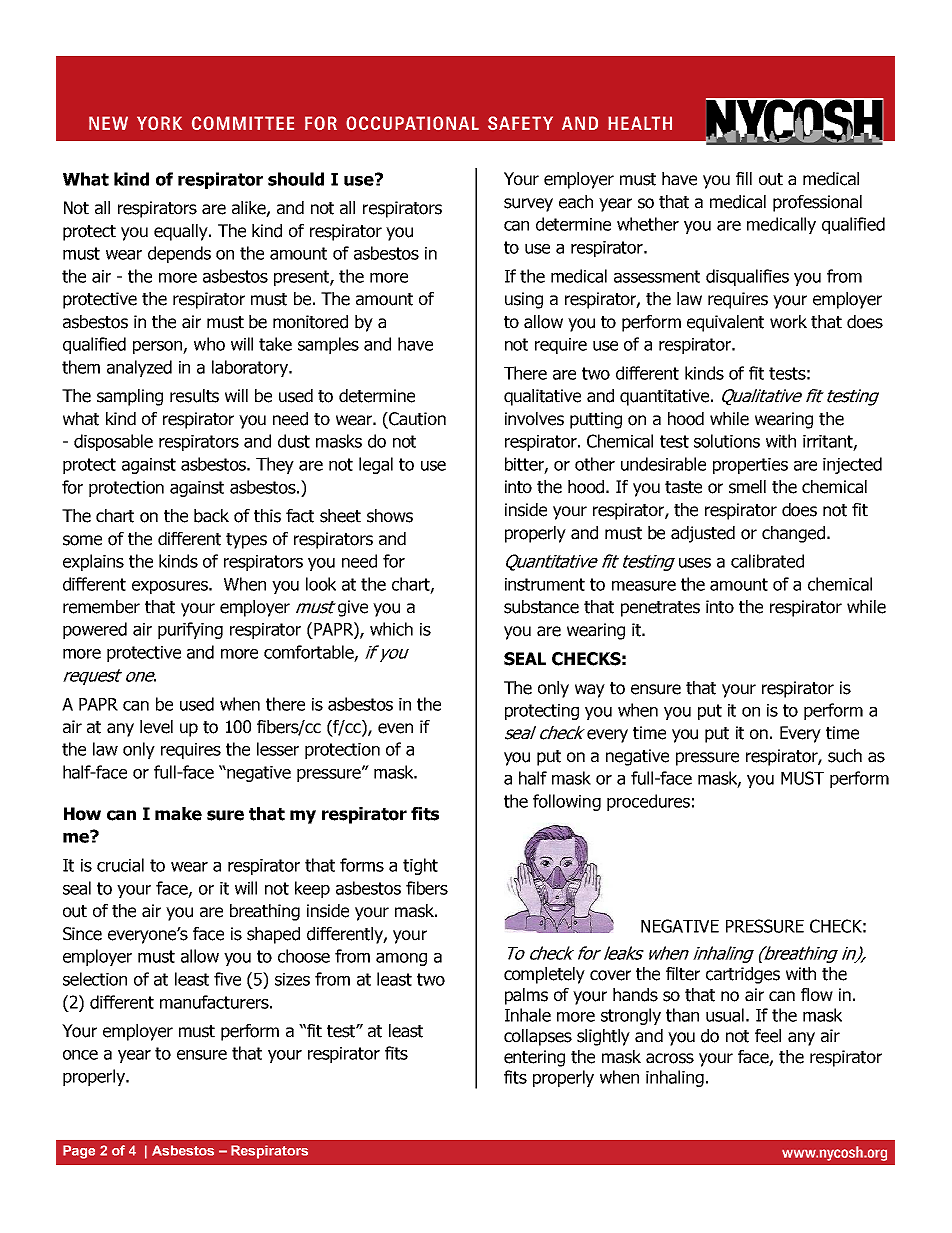 Image resolution: width=952 pixels, height=1233 pixels. What do you see at coordinates (190, 630) in the screenshot?
I see `purifying` at bounding box center [190, 630].
